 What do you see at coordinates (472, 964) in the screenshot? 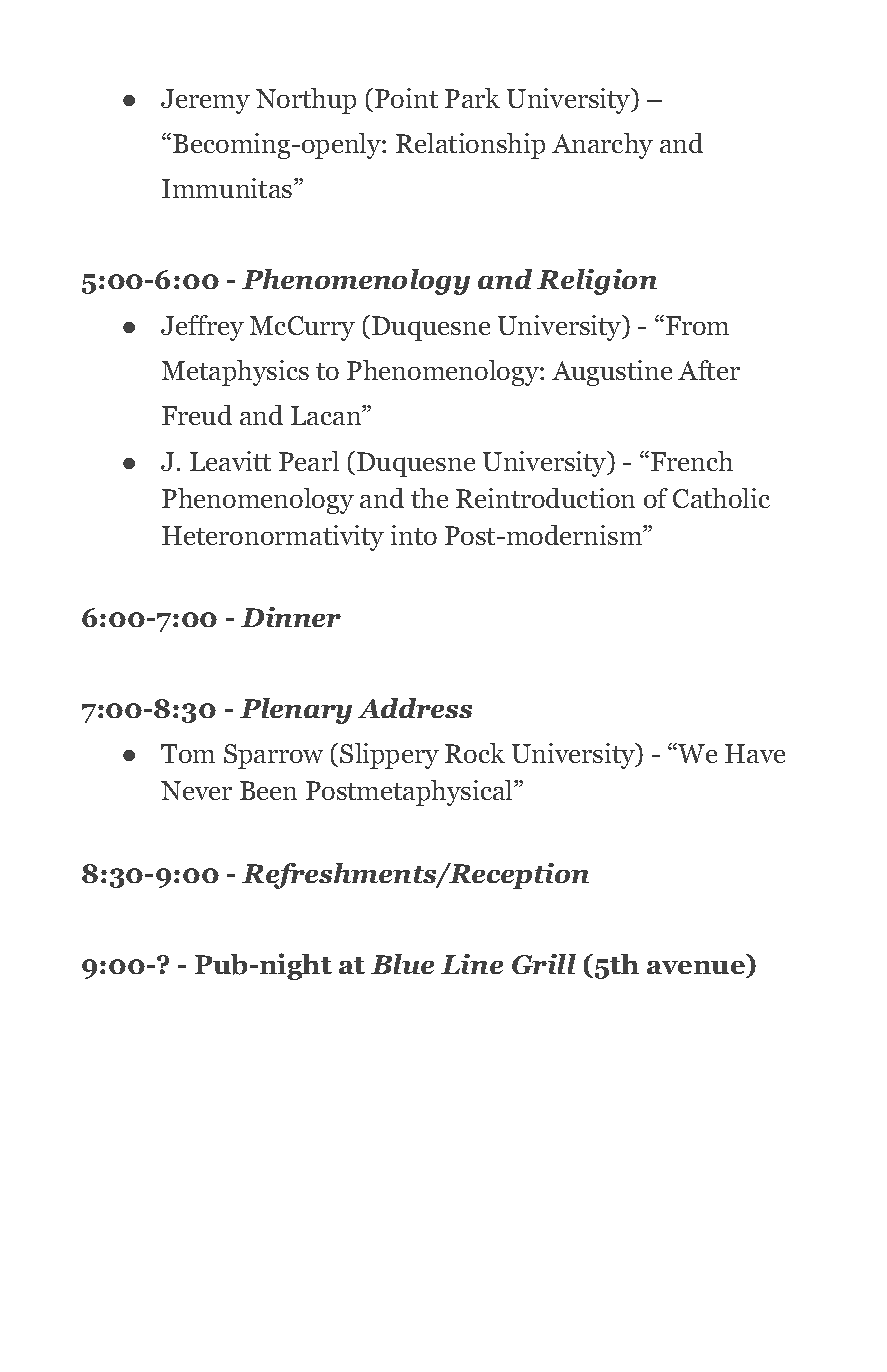
I see `Line` at bounding box center [472, 964].
